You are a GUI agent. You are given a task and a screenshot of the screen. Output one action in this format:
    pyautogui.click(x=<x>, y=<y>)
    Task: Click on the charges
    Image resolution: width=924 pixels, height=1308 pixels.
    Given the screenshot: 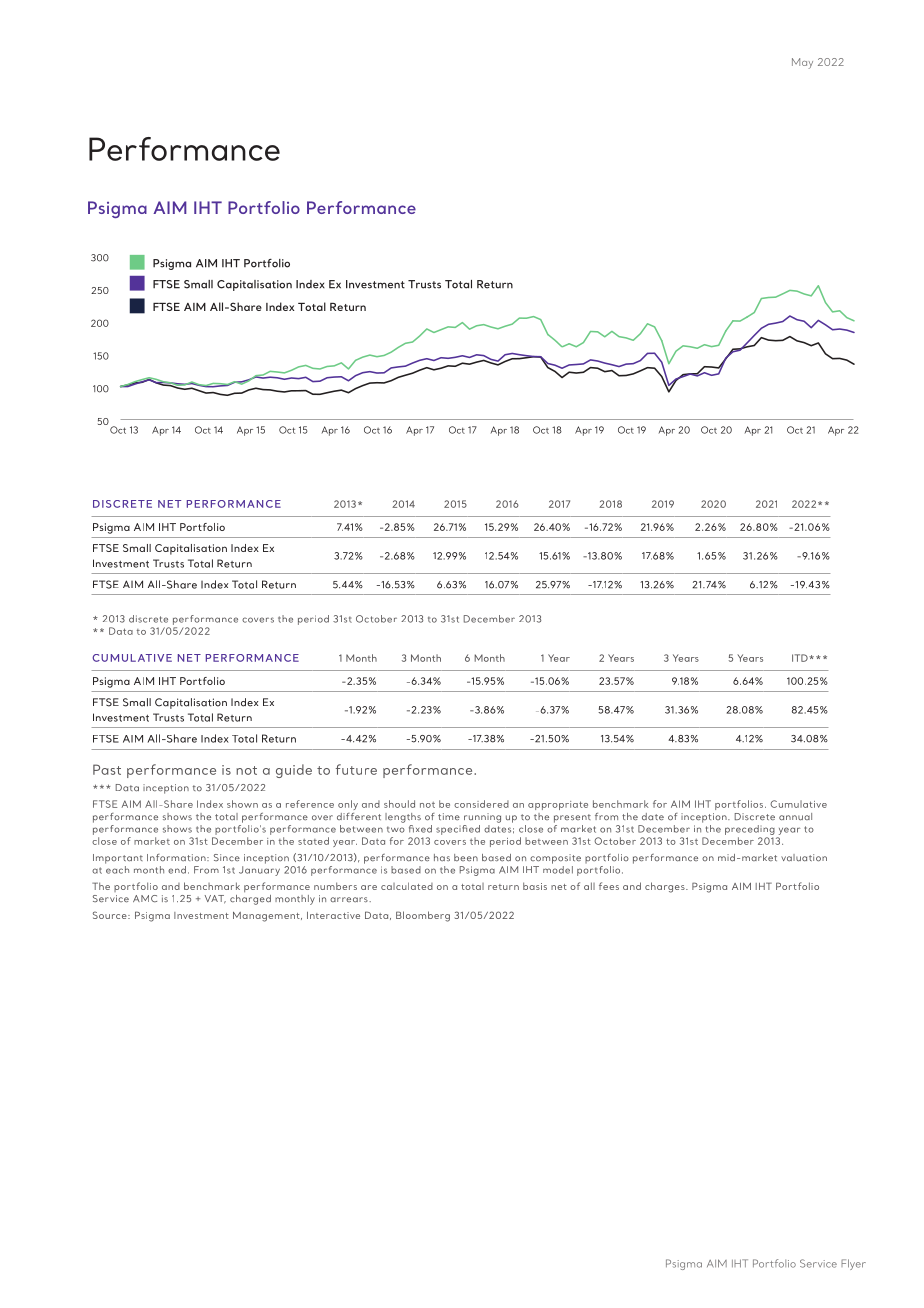 What is the action you would take?
    pyautogui.click(x=666, y=887)
